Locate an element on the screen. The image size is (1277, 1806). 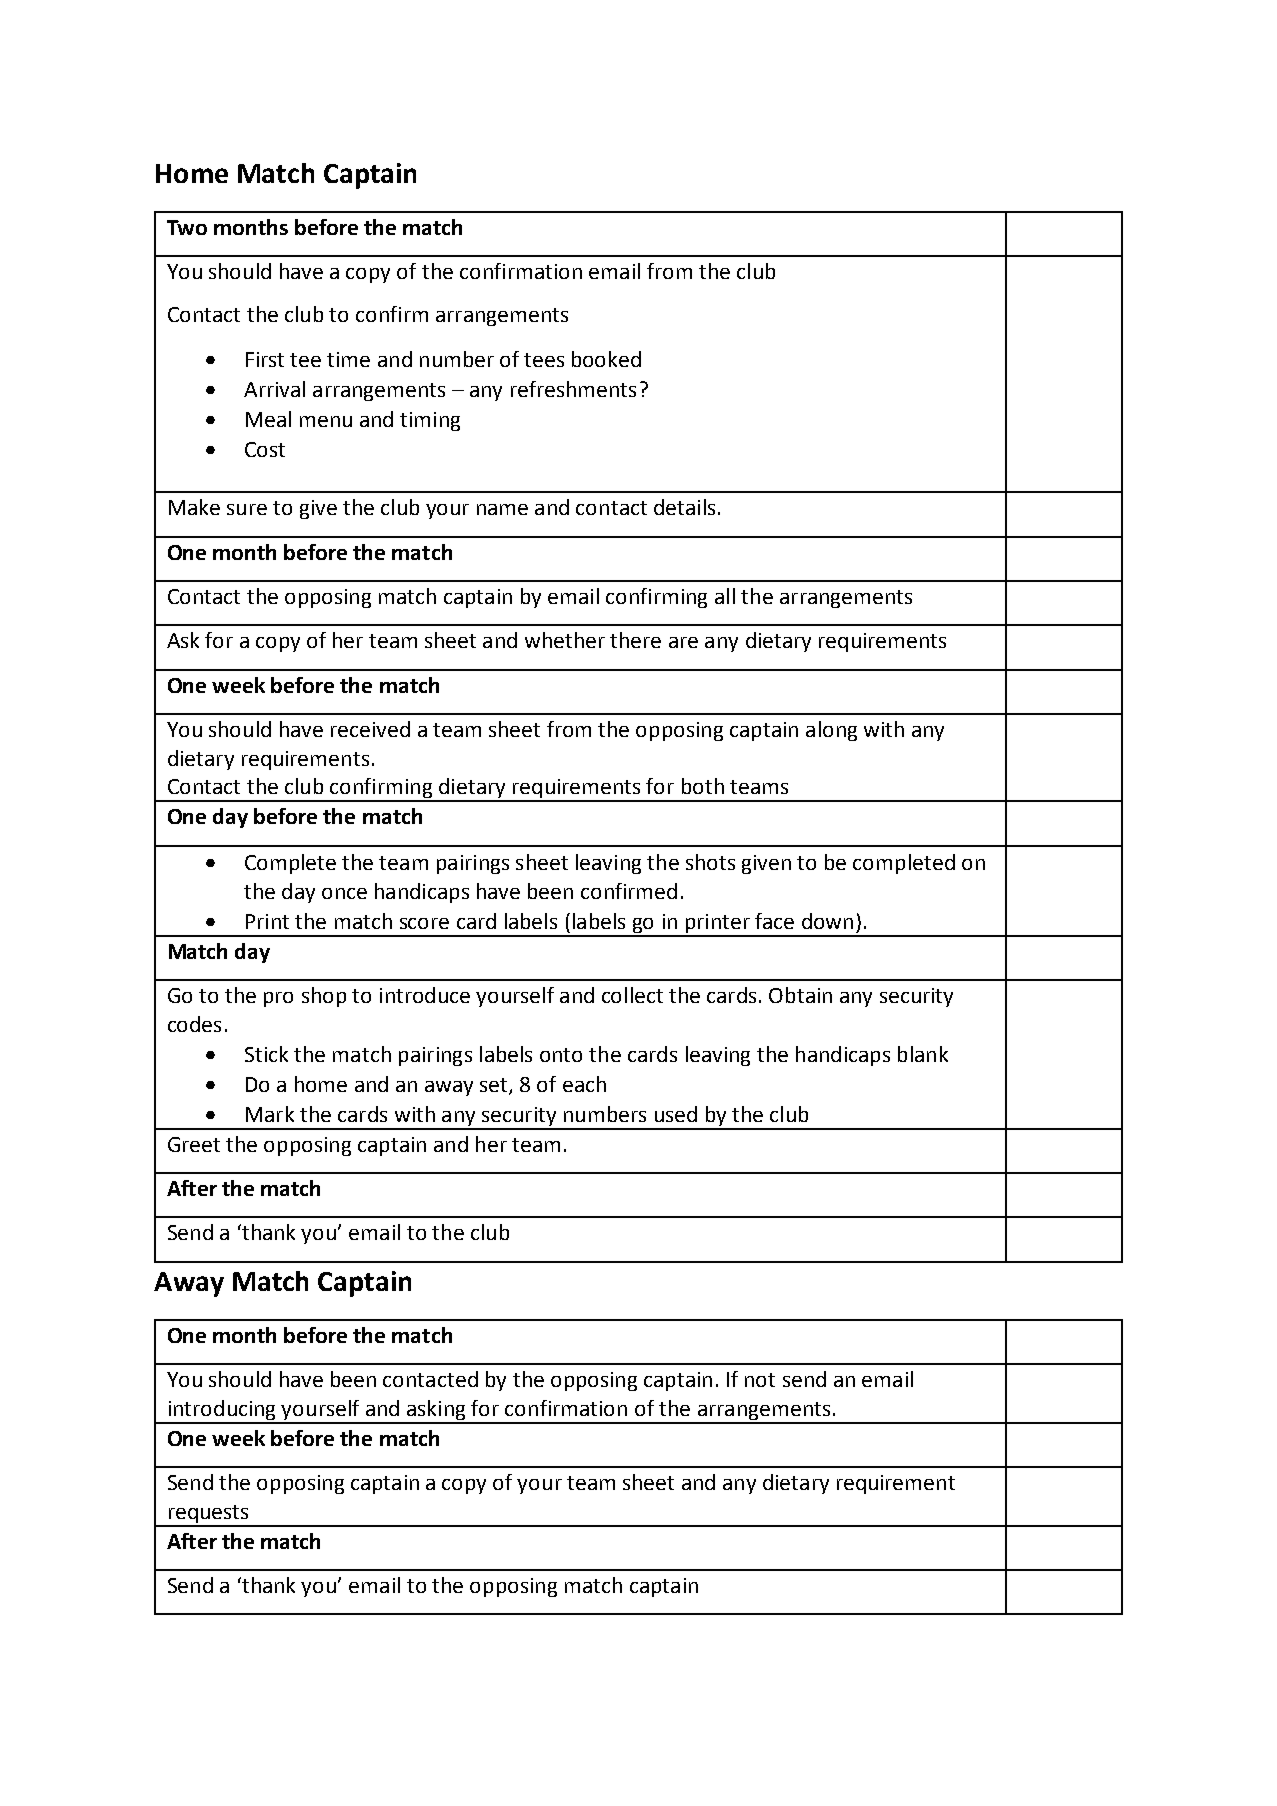
booked is located at coordinates (606, 359).
